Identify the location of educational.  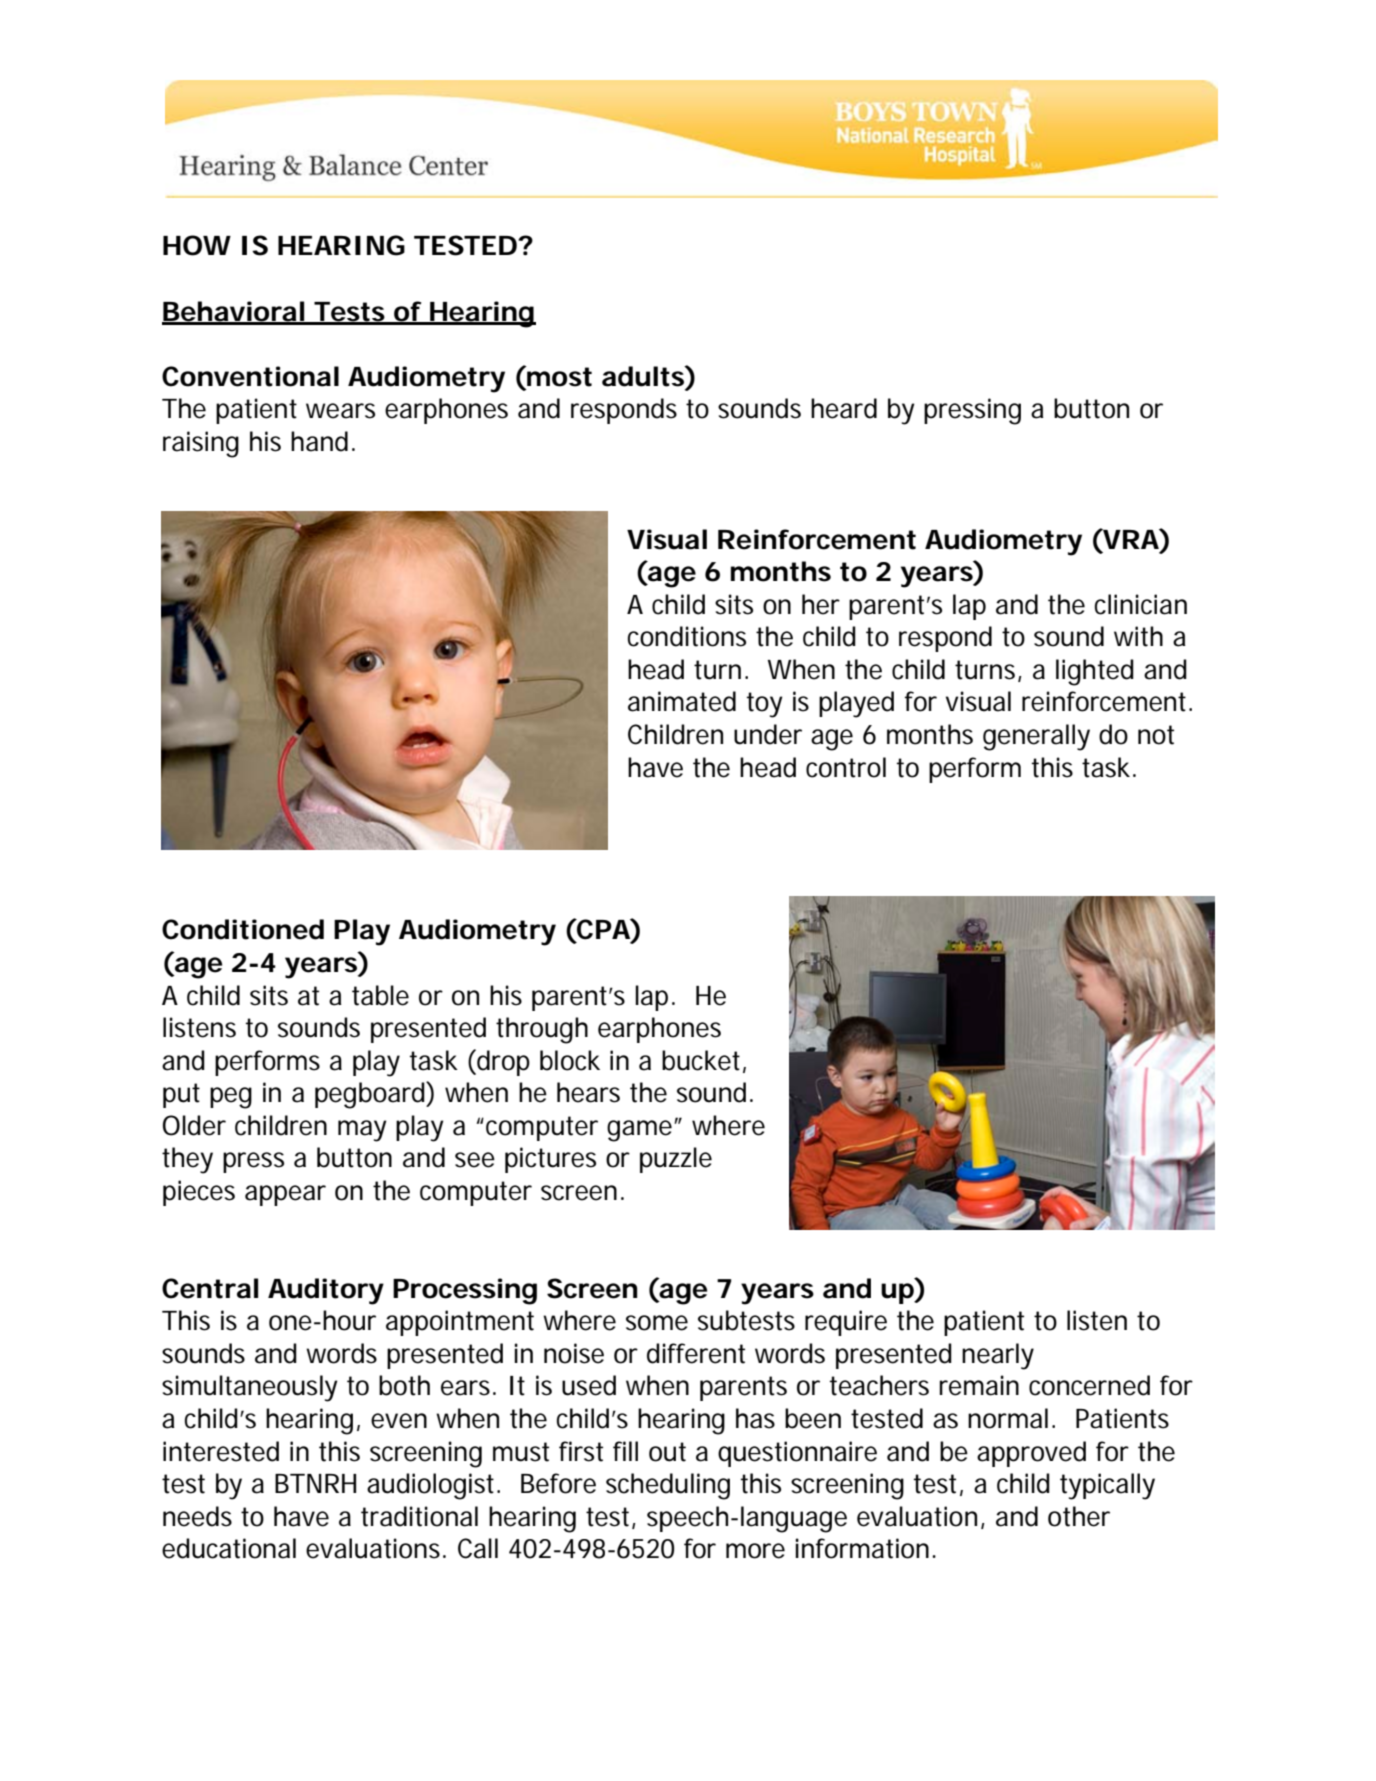
(229, 1548).
